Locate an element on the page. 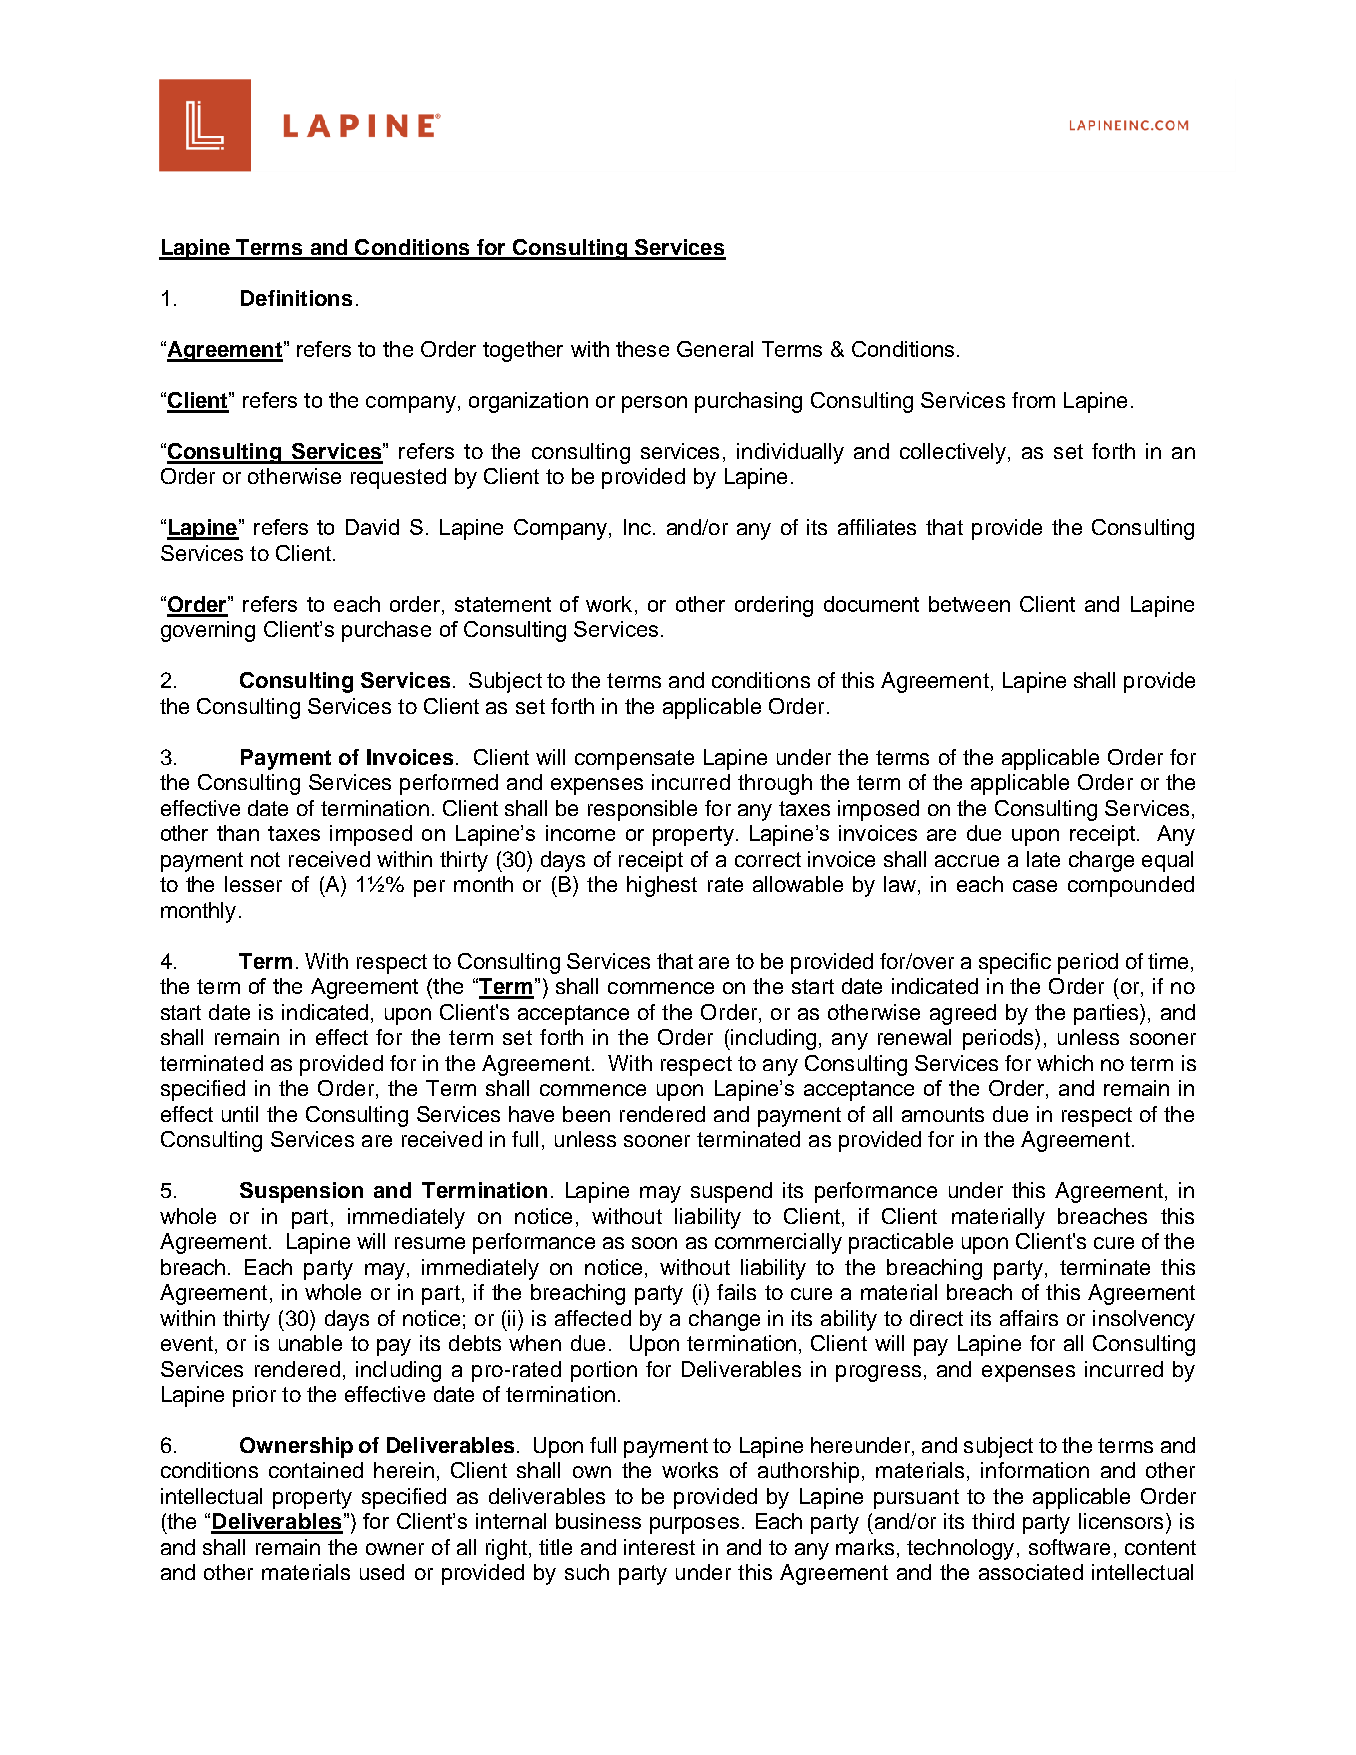  from is located at coordinates (1033, 400).
